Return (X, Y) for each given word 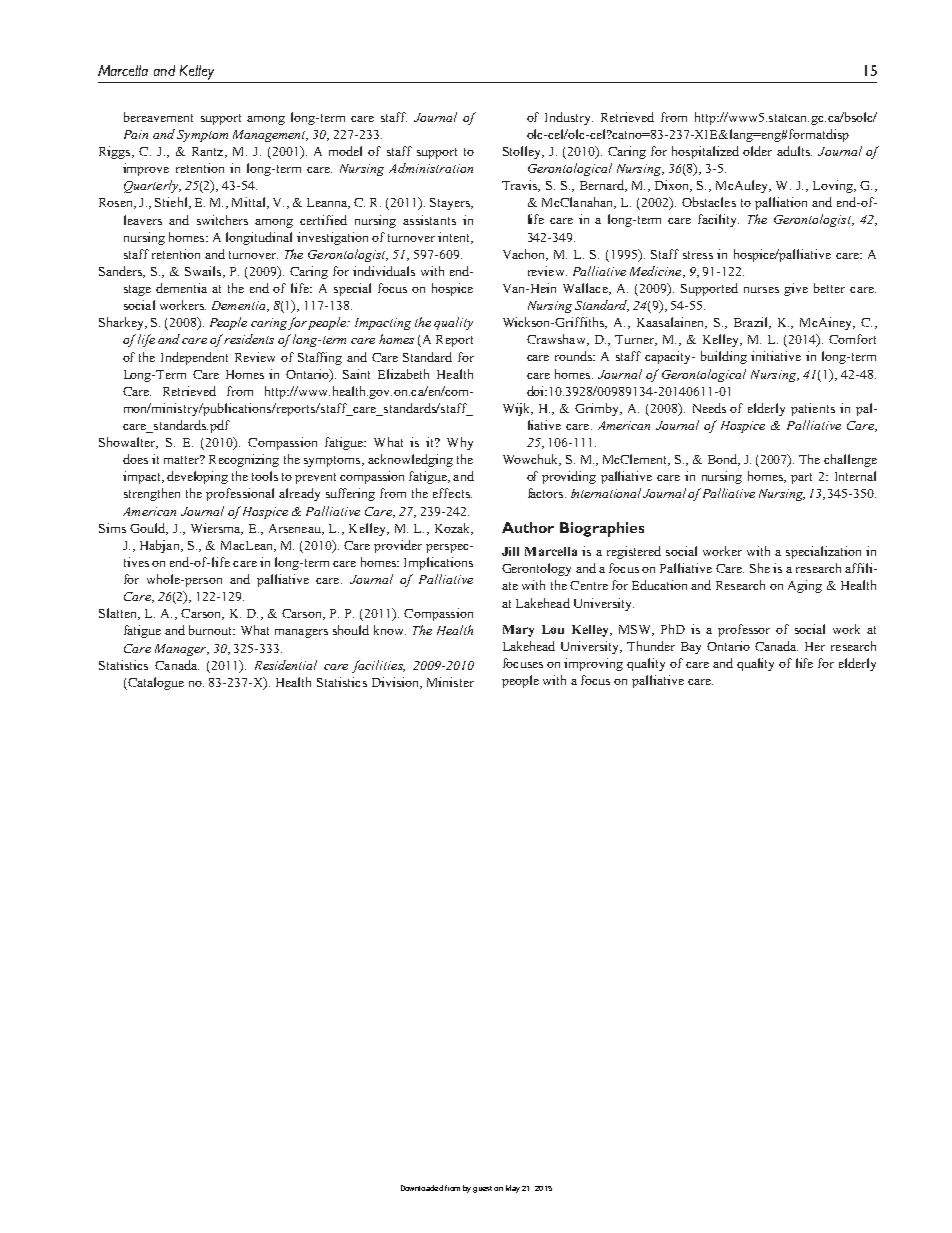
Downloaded (422, 1188)
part (801, 478)
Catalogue (155, 683)
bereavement (158, 117)
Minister (450, 682)
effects (452, 493)
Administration (431, 168)
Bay (691, 648)
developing (197, 477)
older (757, 151)
